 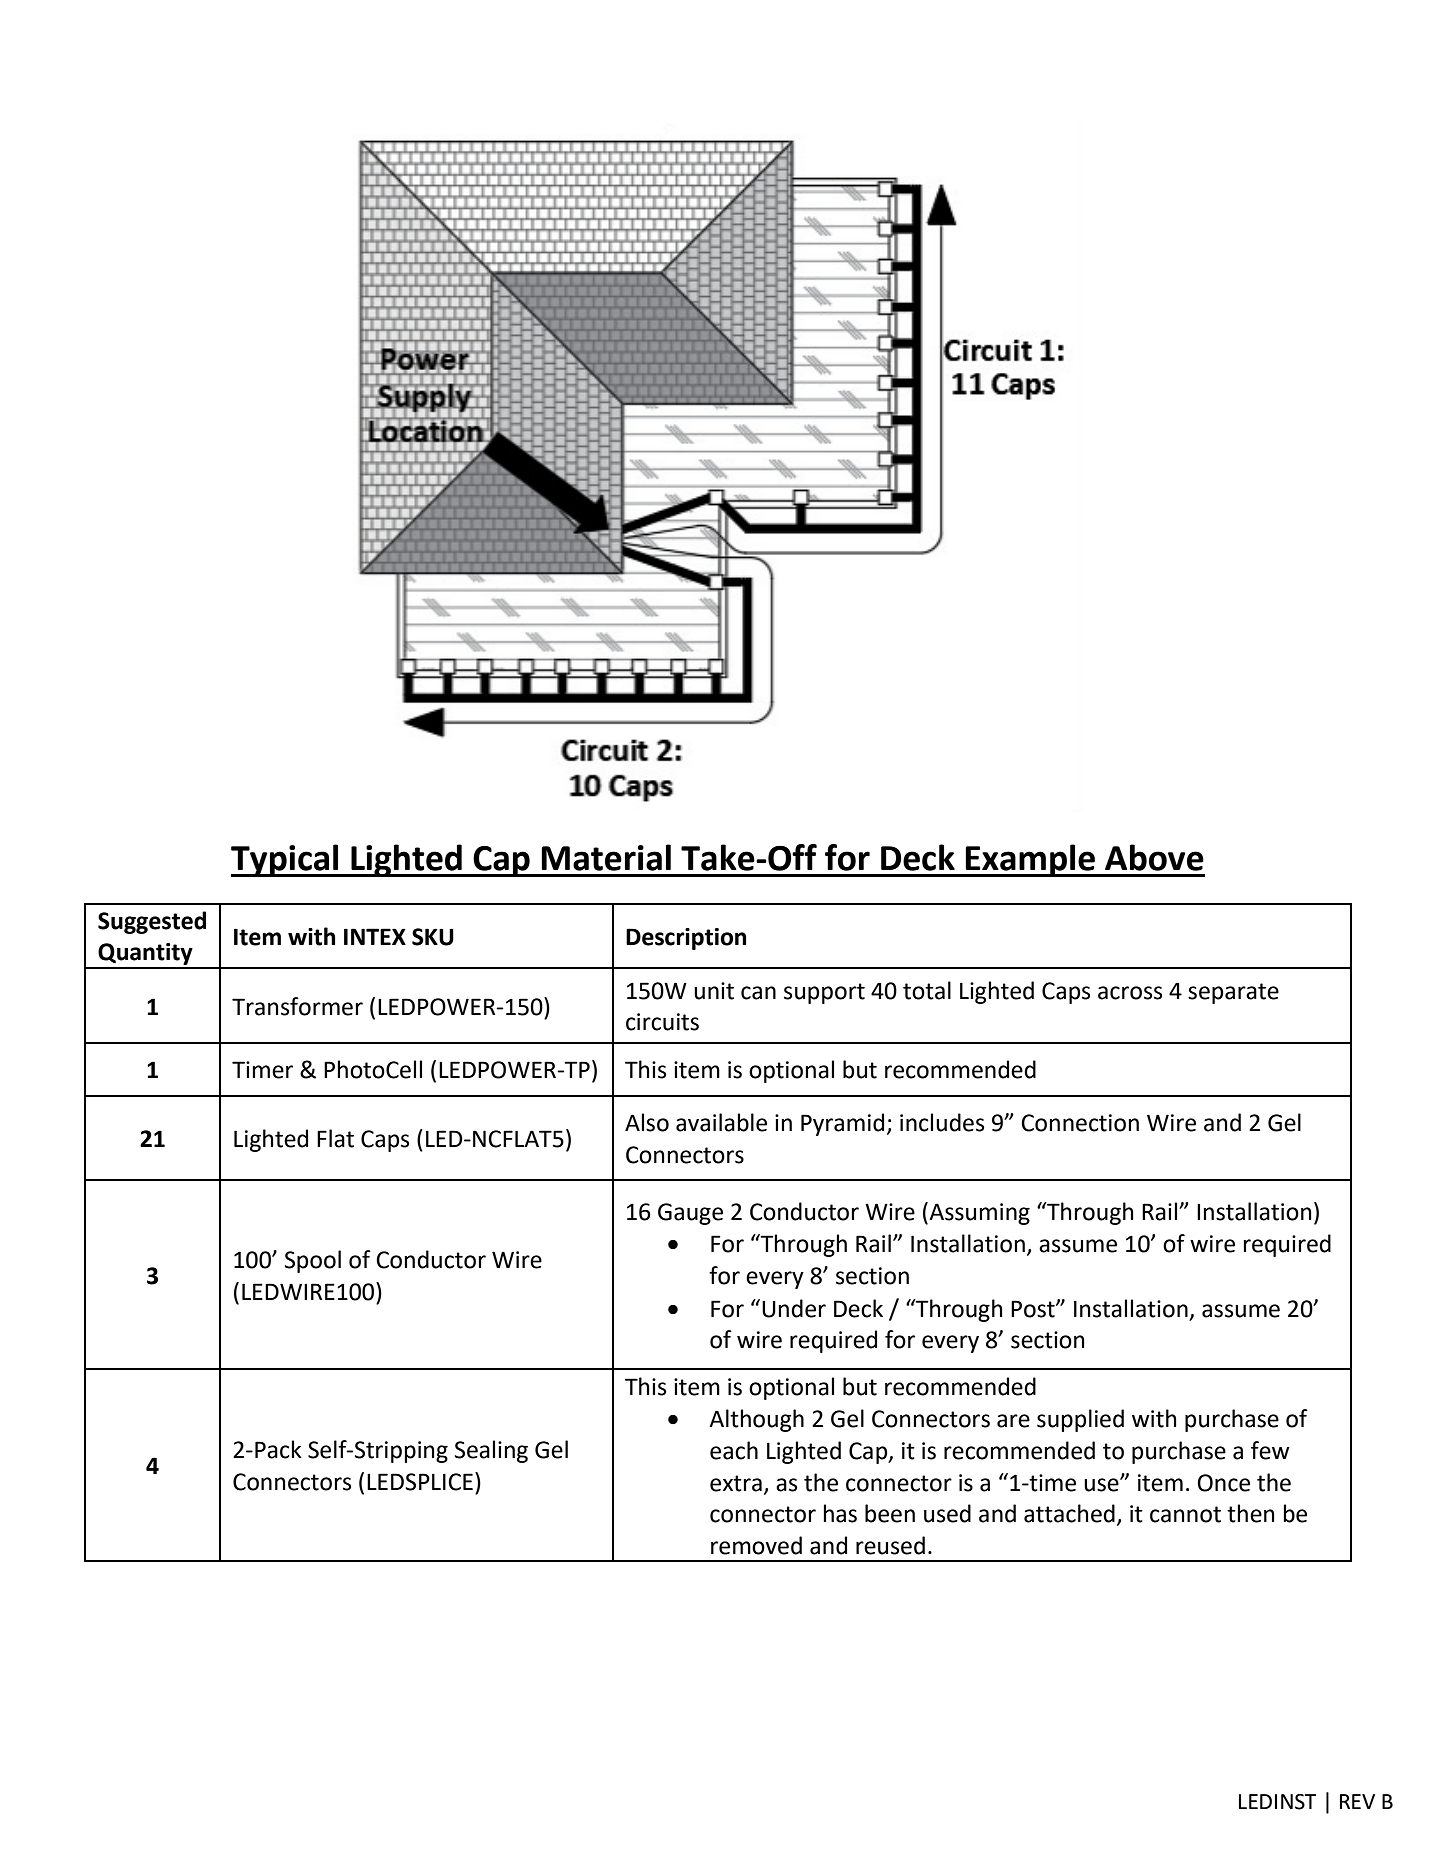 I want to click on Spool, so click(x=313, y=1261).
